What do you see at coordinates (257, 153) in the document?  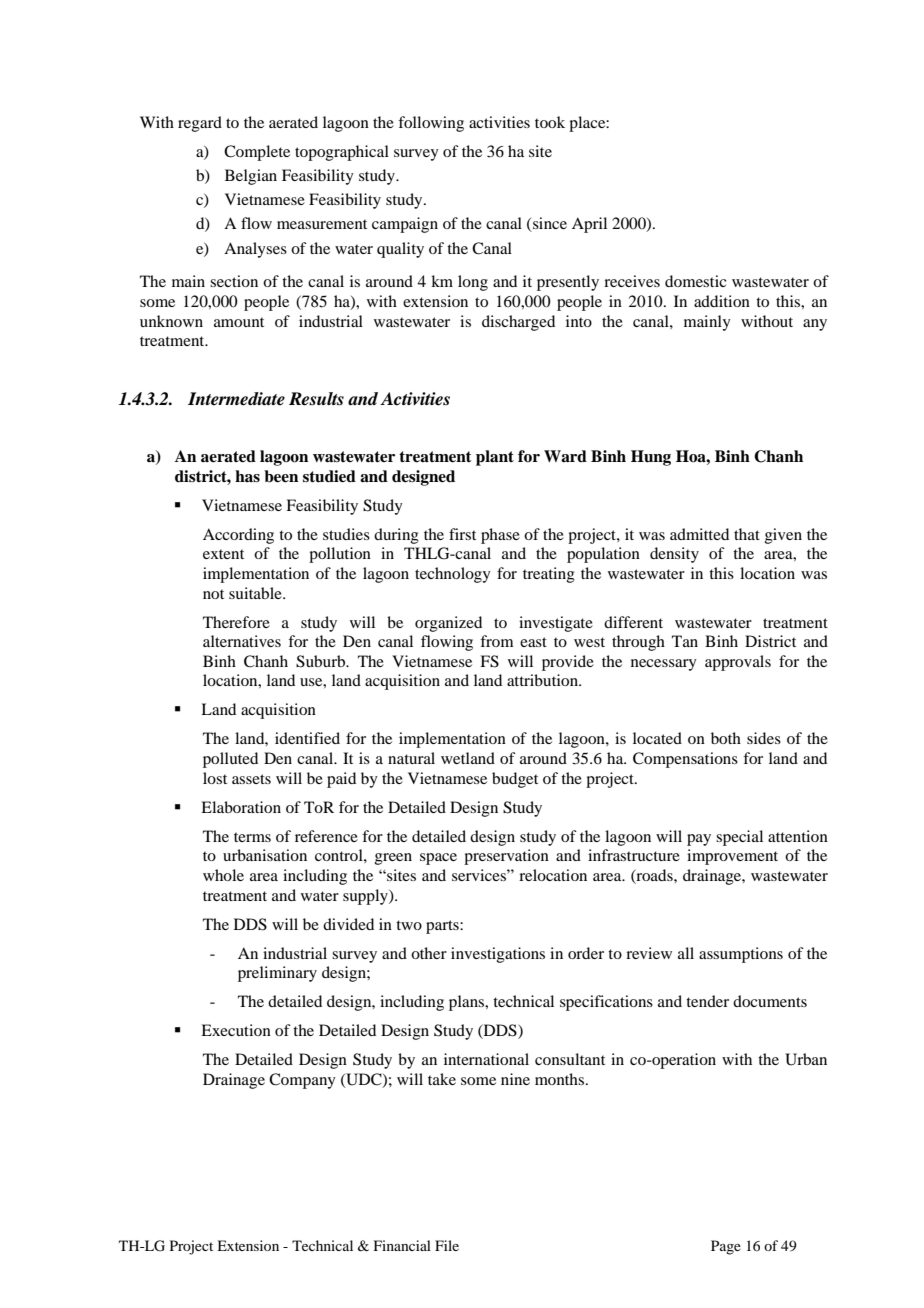 I see `Complete` at bounding box center [257, 153].
